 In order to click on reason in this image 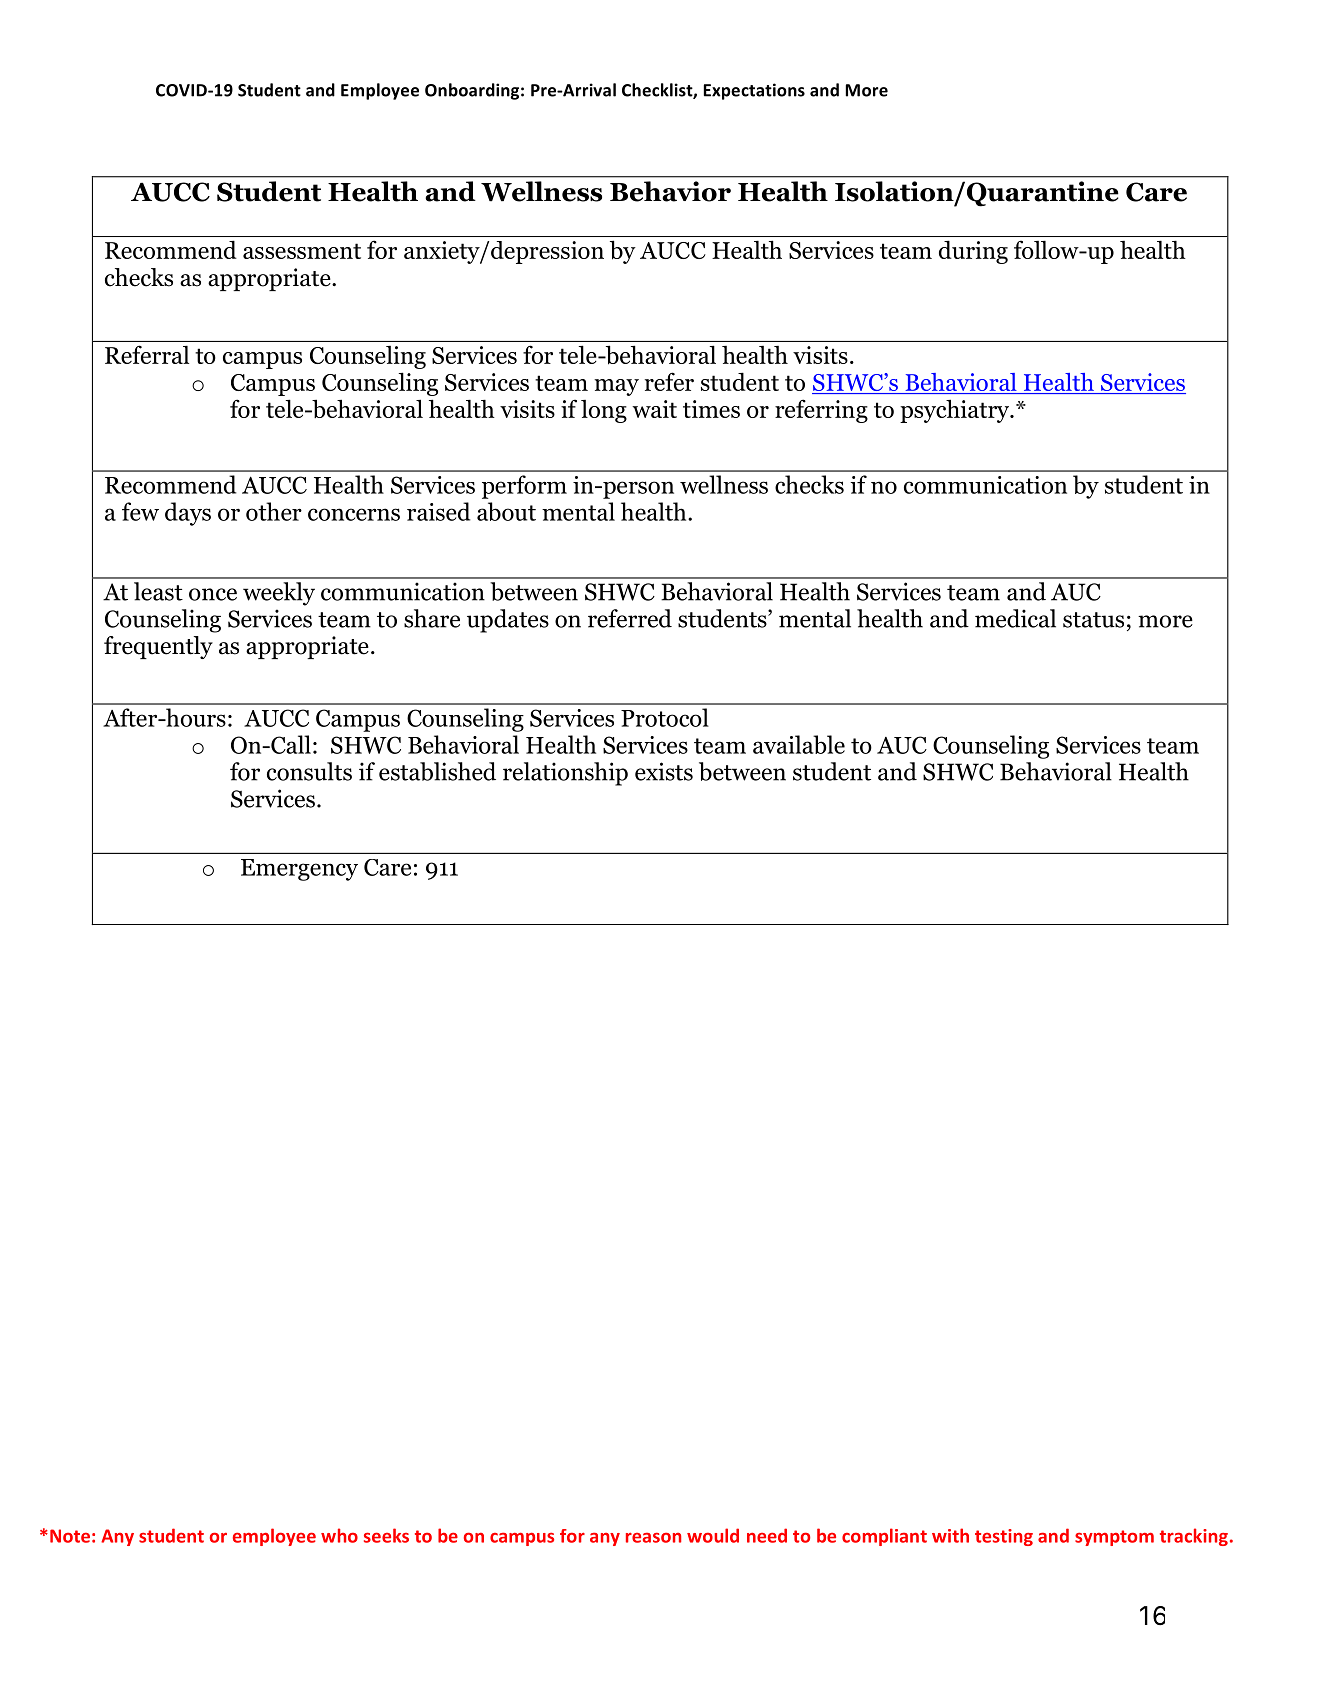, I will do `click(653, 1538)`.
